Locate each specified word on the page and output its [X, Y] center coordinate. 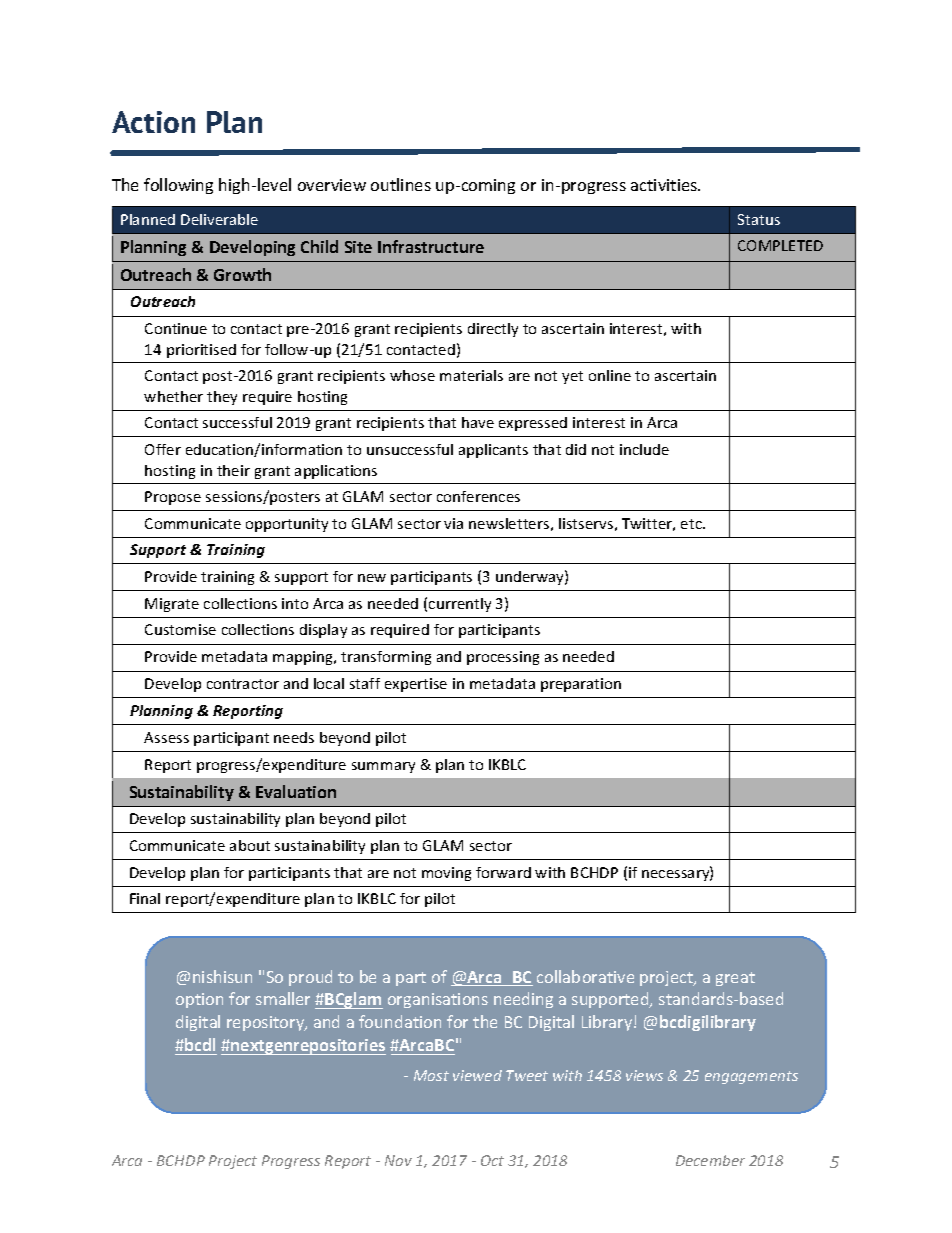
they [222, 398]
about [250, 845]
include [644, 449]
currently [460, 605]
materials [471, 375]
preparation [581, 685]
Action [153, 122]
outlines [401, 184]
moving [446, 874]
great [735, 979]
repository [267, 1023]
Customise [180, 629]
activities [665, 185]
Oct [492, 1160]
